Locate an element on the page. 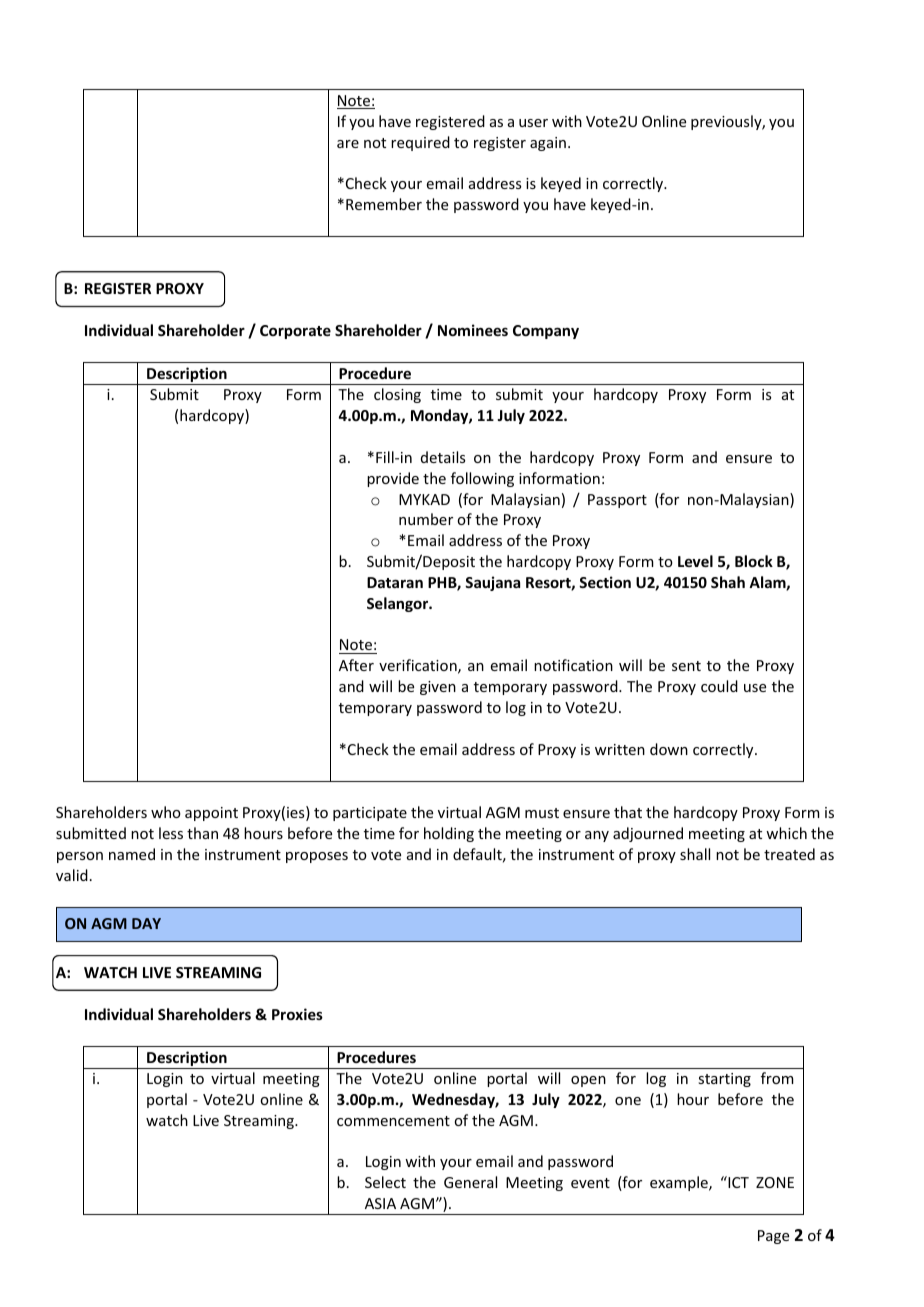 This document has width=924, height=1307. closing is located at coordinates (397, 395).
